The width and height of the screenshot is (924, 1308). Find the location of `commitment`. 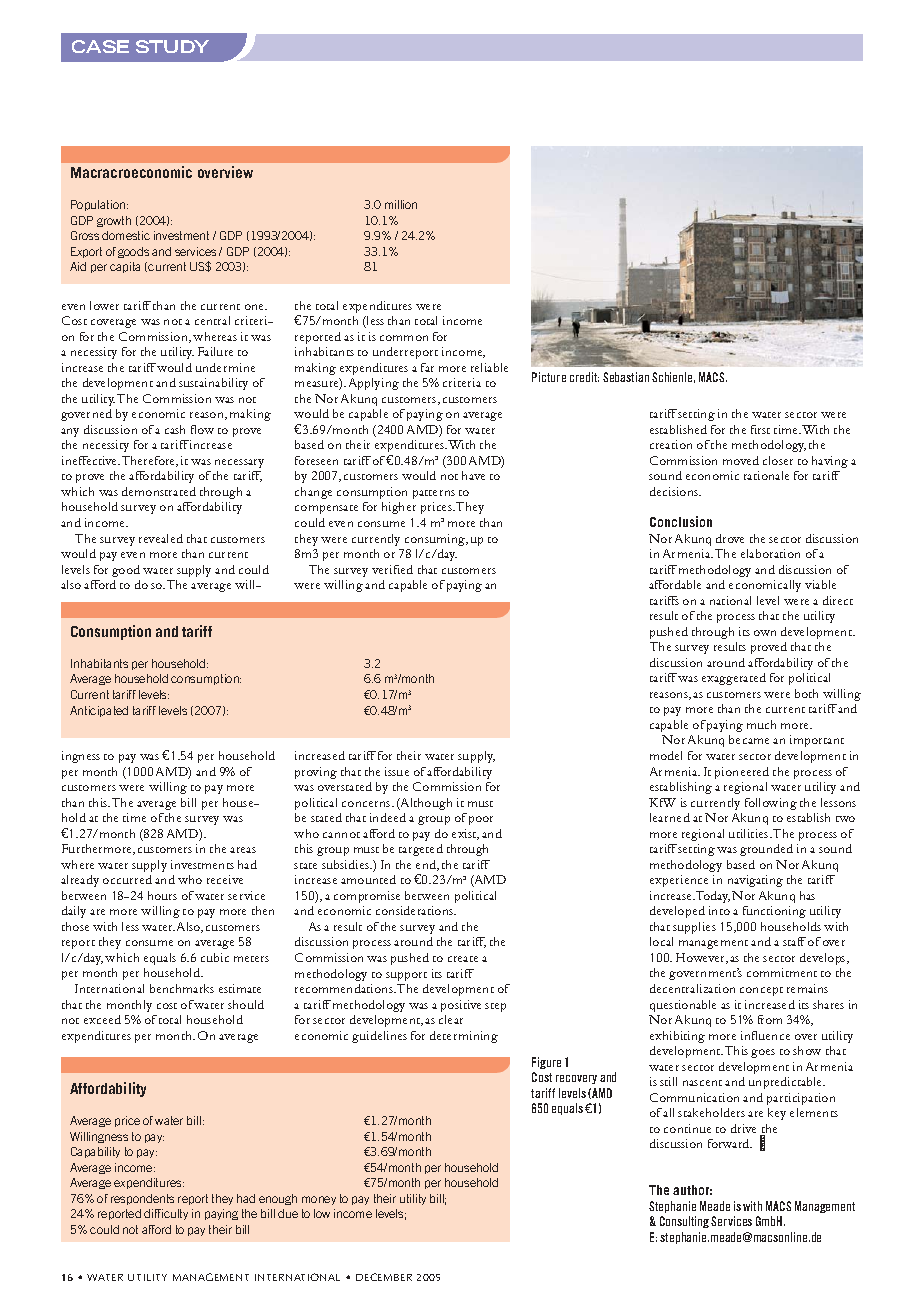

commitment is located at coordinates (782, 972).
